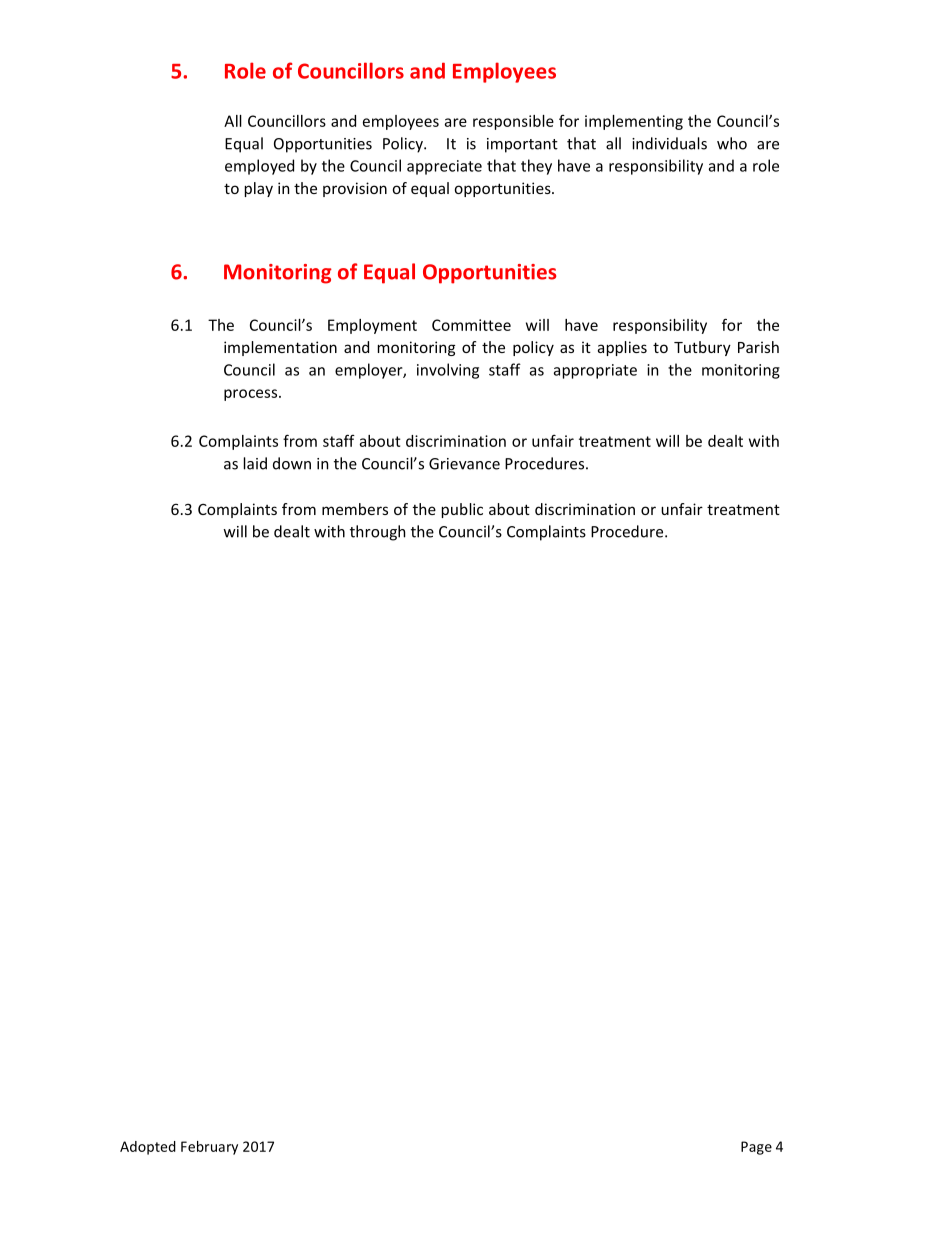  What do you see at coordinates (148, 1148) in the page?
I see `Adopted` at bounding box center [148, 1148].
